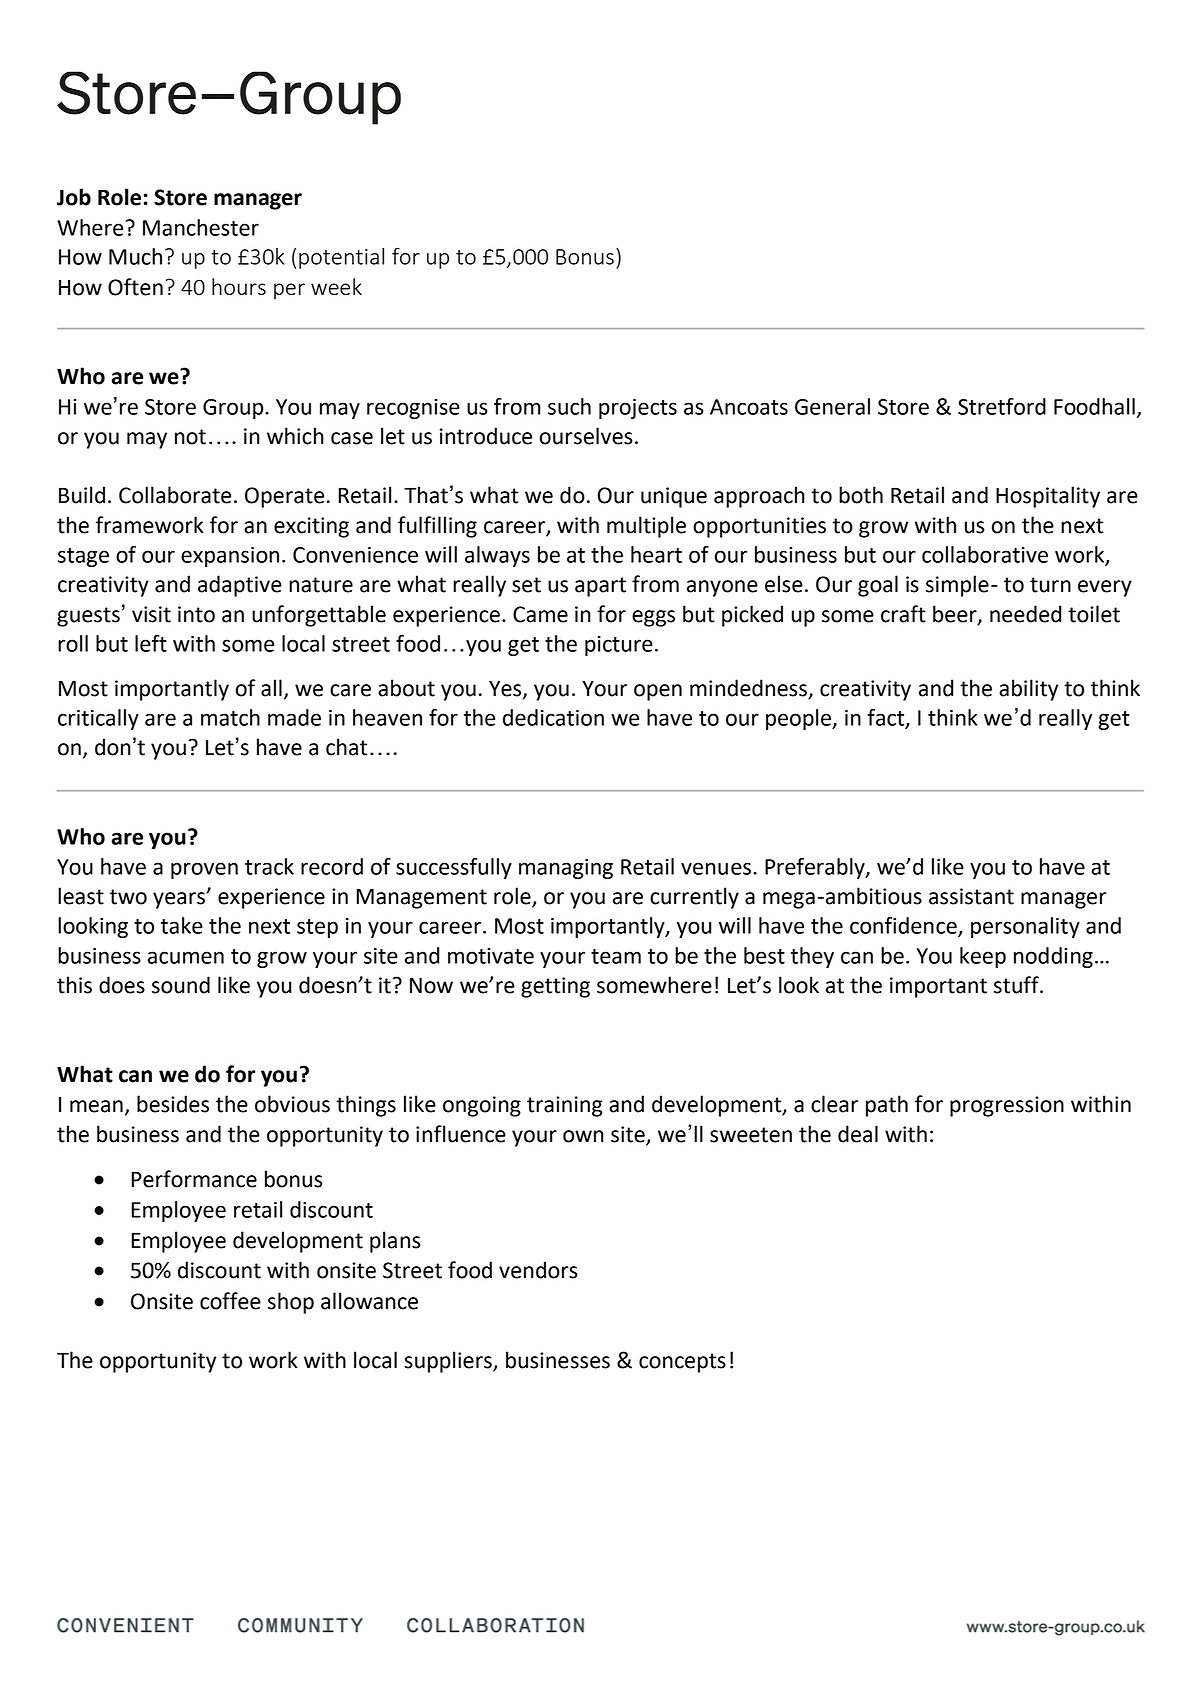 The width and height of the screenshot is (1203, 1701). I want to click on potential, so click(341, 258).
